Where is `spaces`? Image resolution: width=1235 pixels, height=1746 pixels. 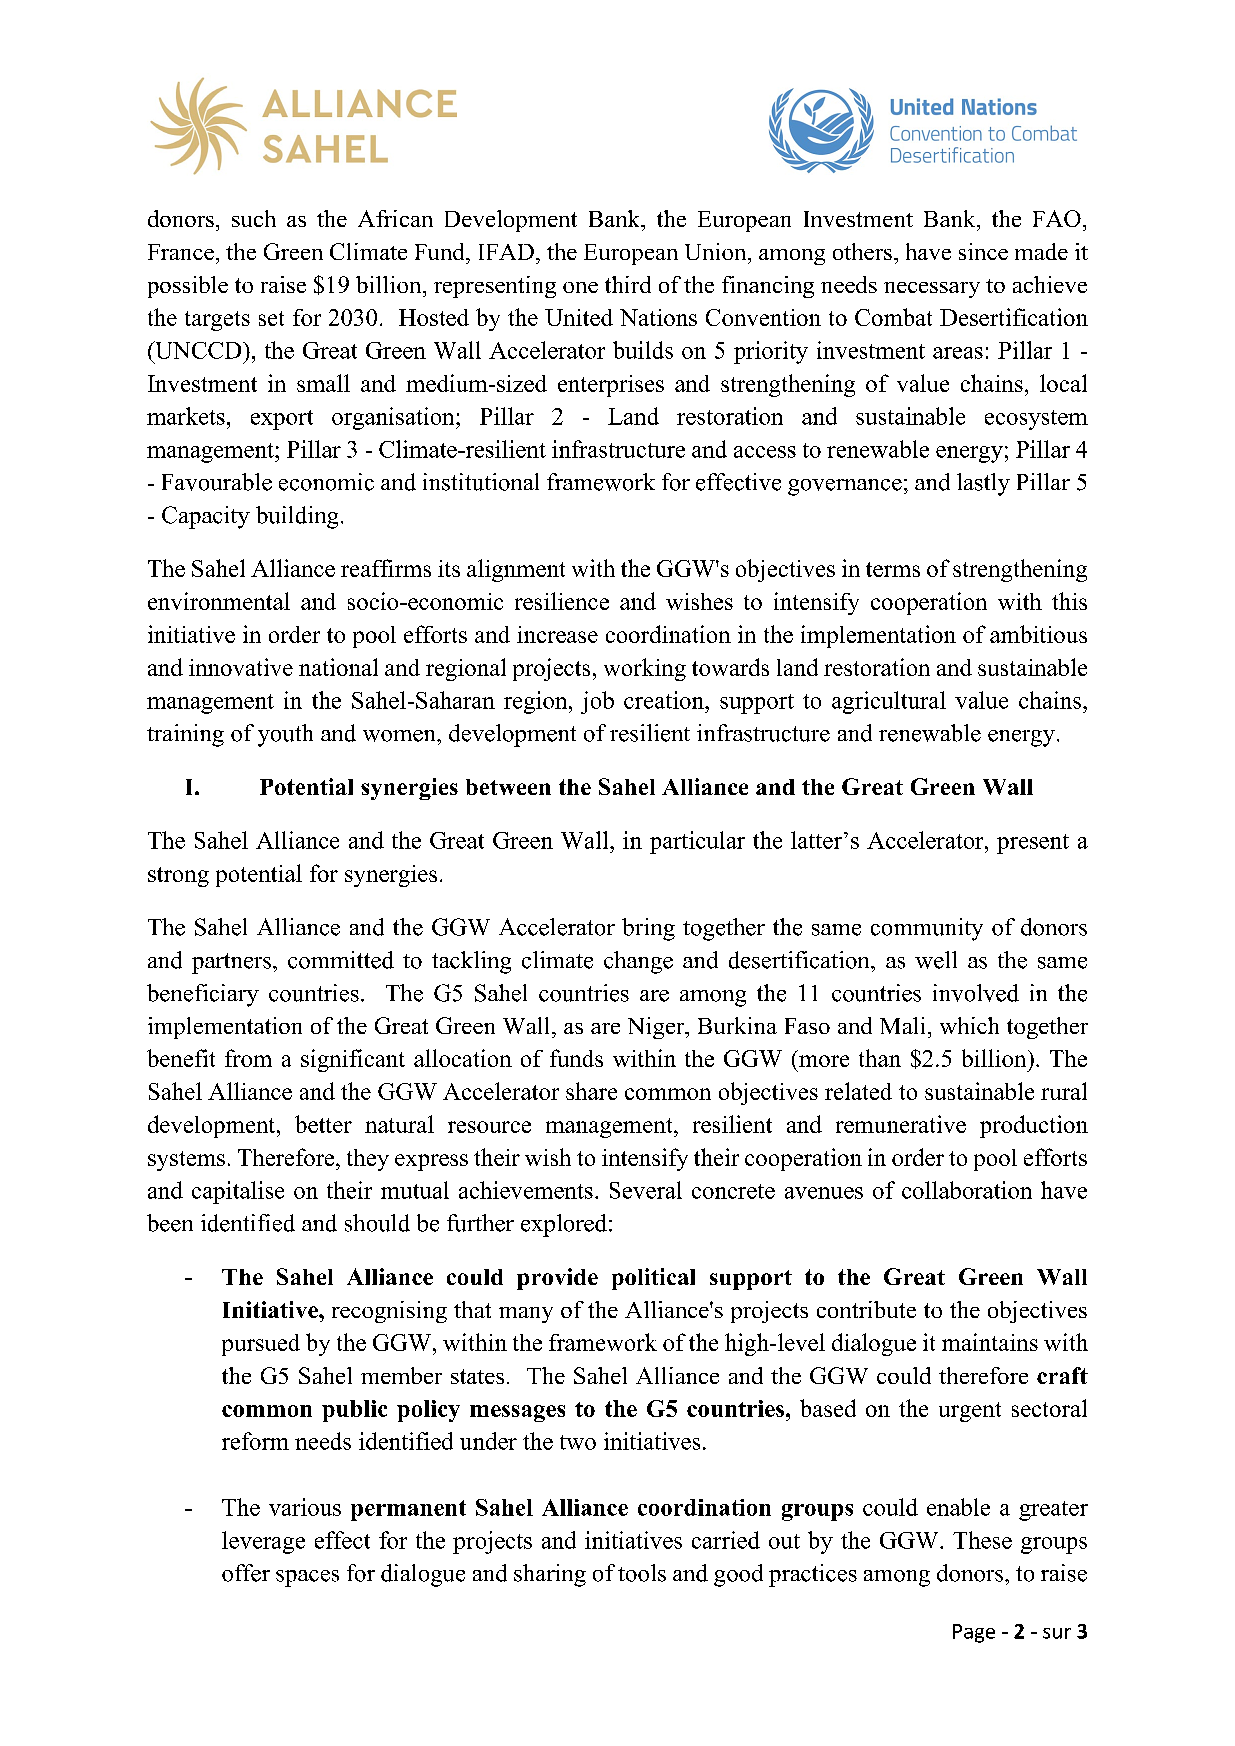 spaces is located at coordinates (307, 1578).
